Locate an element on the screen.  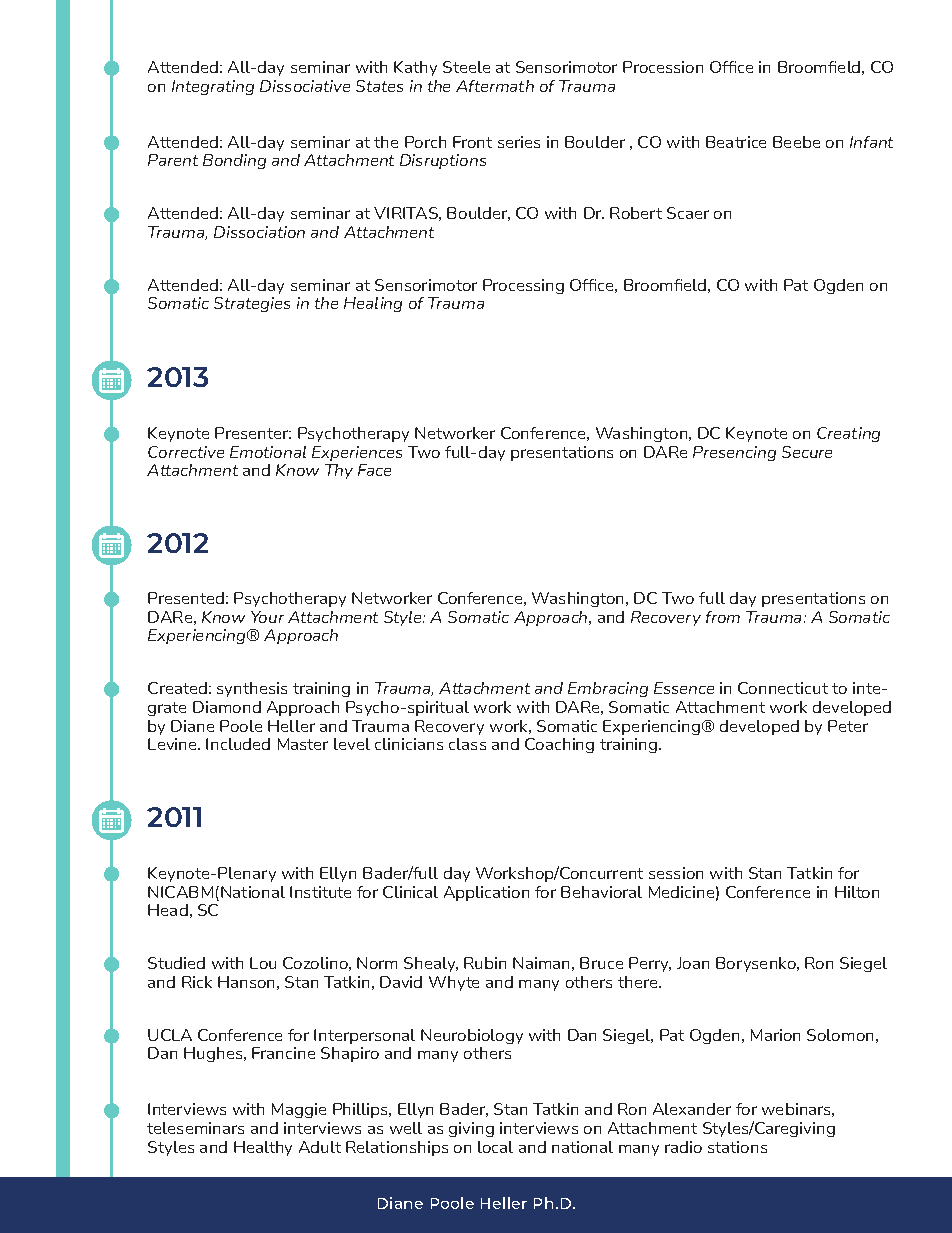
Processing is located at coordinates (523, 286).
